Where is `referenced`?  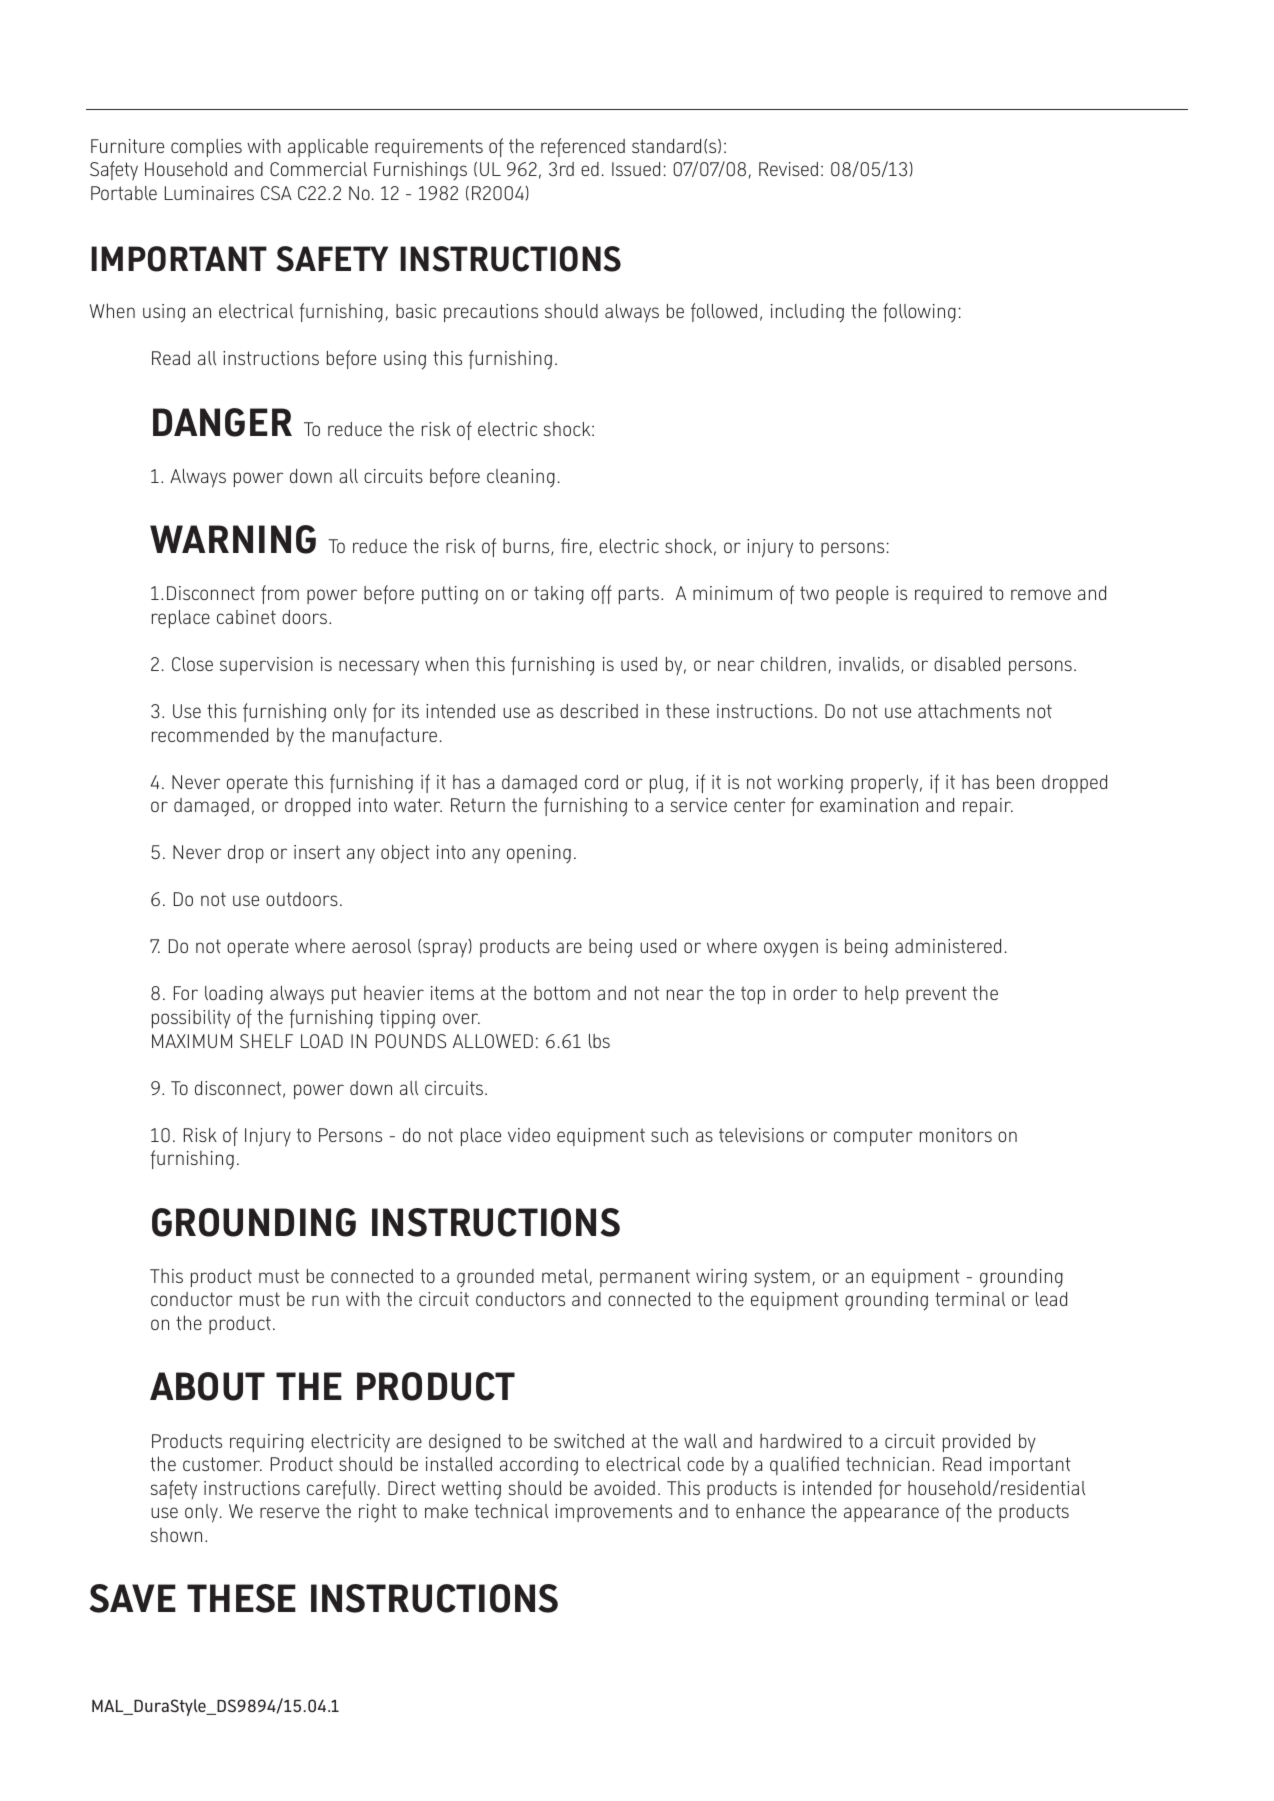 referenced is located at coordinates (583, 147).
